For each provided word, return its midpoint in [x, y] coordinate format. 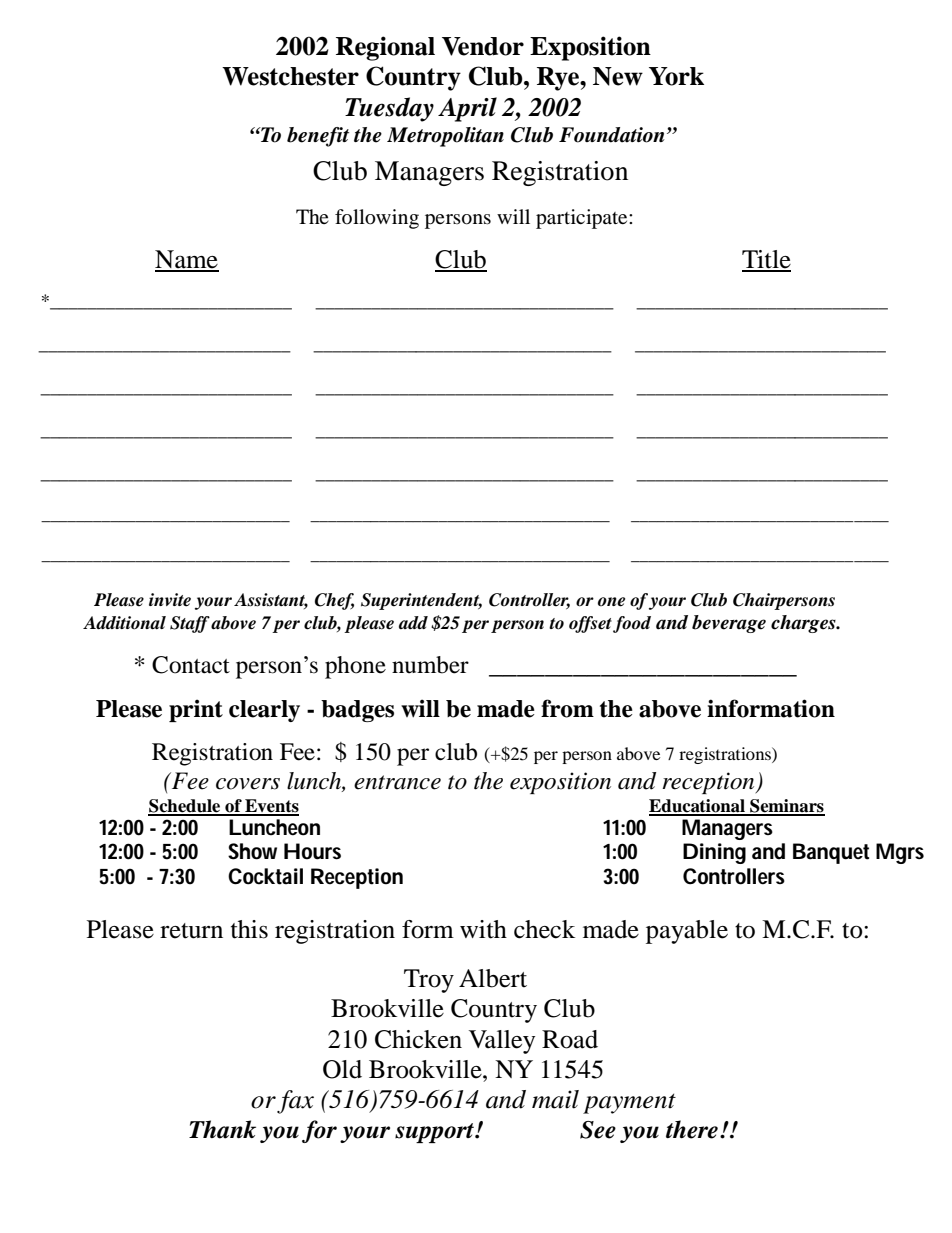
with [483, 929]
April [467, 109]
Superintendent [421, 601]
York [676, 76]
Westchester [290, 76]
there [692, 1129]
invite [170, 600]
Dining [714, 853]
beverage [729, 624]
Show [252, 851]
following [377, 219]
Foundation [612, 135]
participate [583, 219]
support [435, 1133]
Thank [222, 1129]
